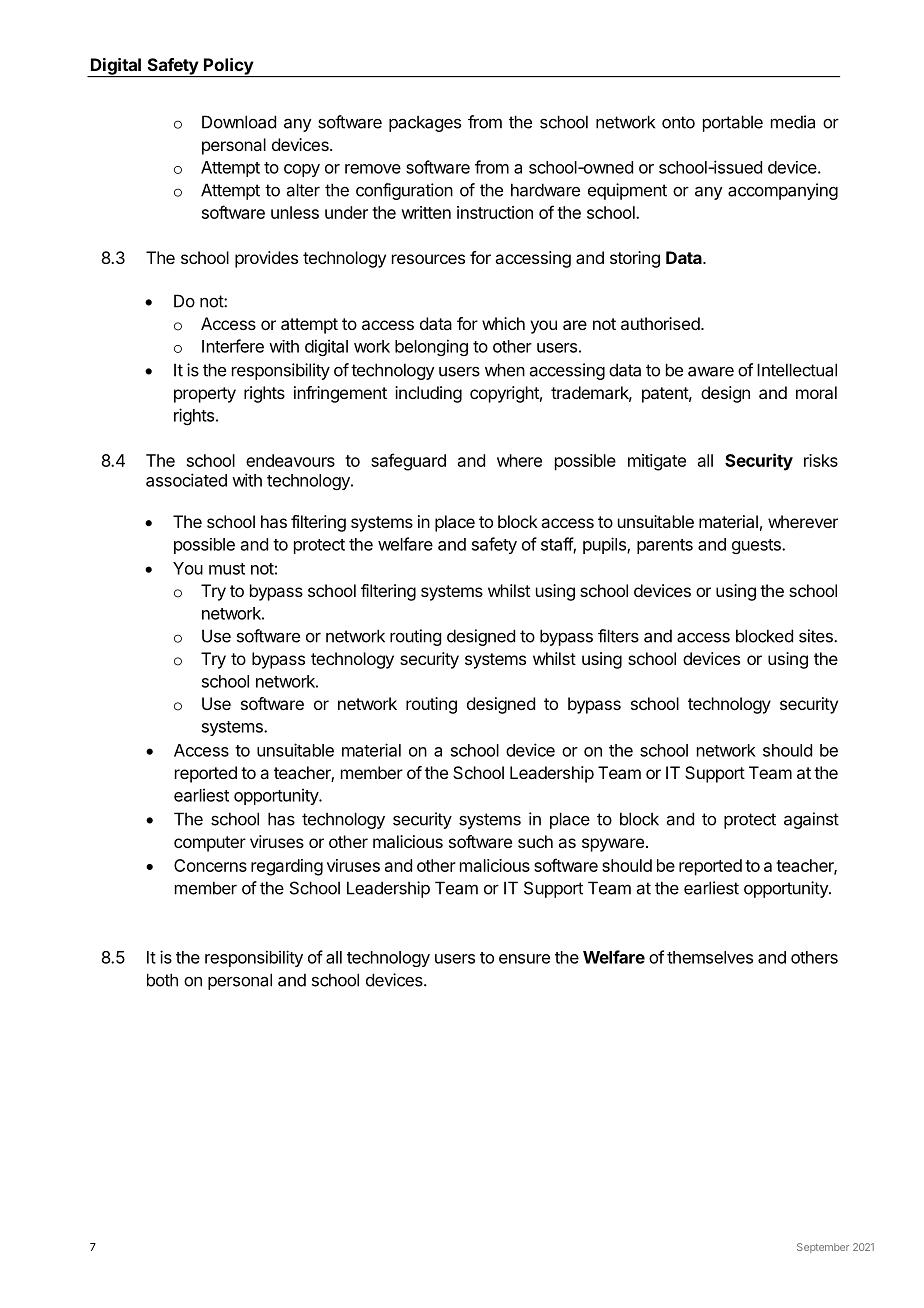 The width and height of the screenshot is (924, 1308). Describe the element at coordinates (524, 959) in the screenshot. I see `ensure` at that location.
